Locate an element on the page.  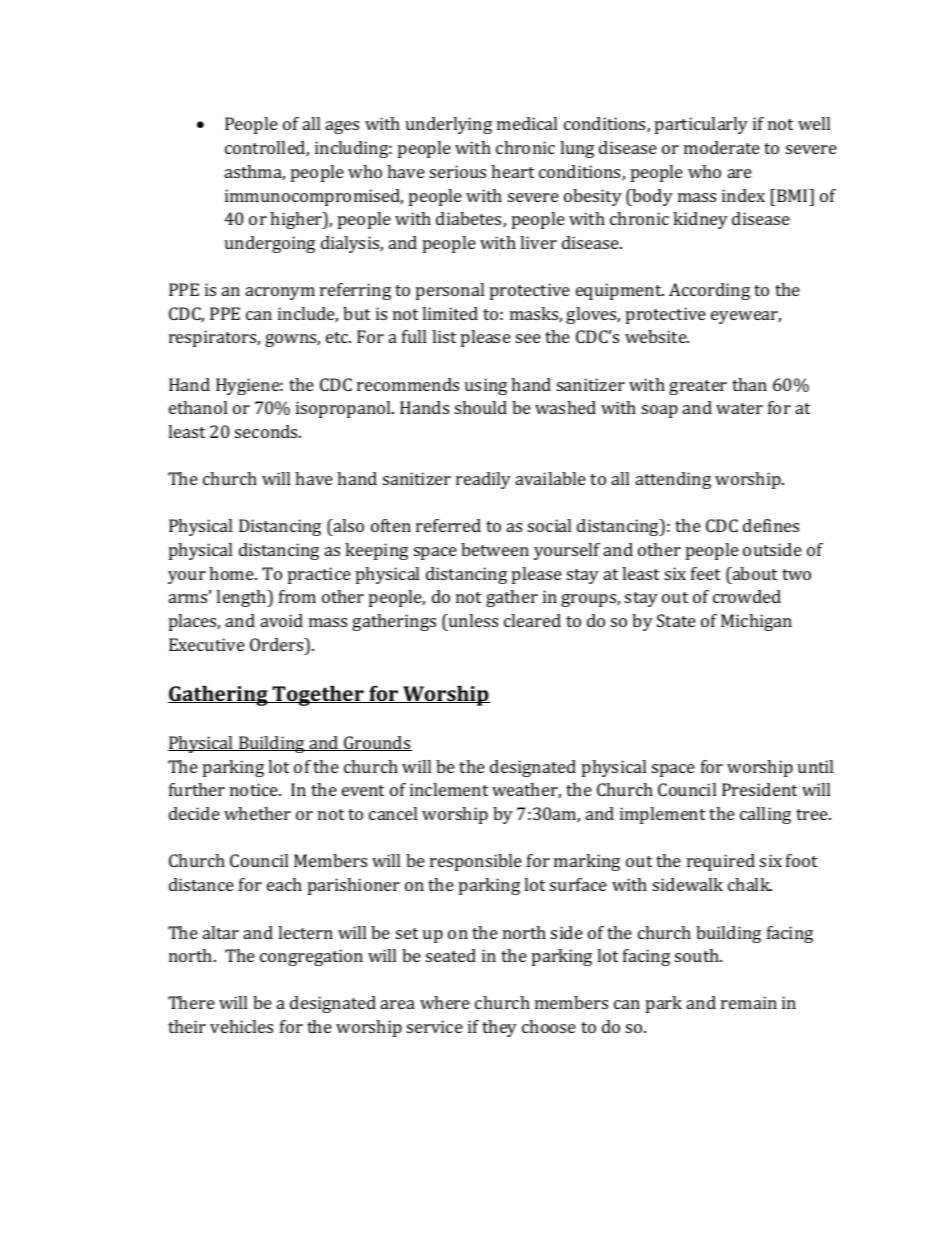
greater is located at coordinates (698, 387).
